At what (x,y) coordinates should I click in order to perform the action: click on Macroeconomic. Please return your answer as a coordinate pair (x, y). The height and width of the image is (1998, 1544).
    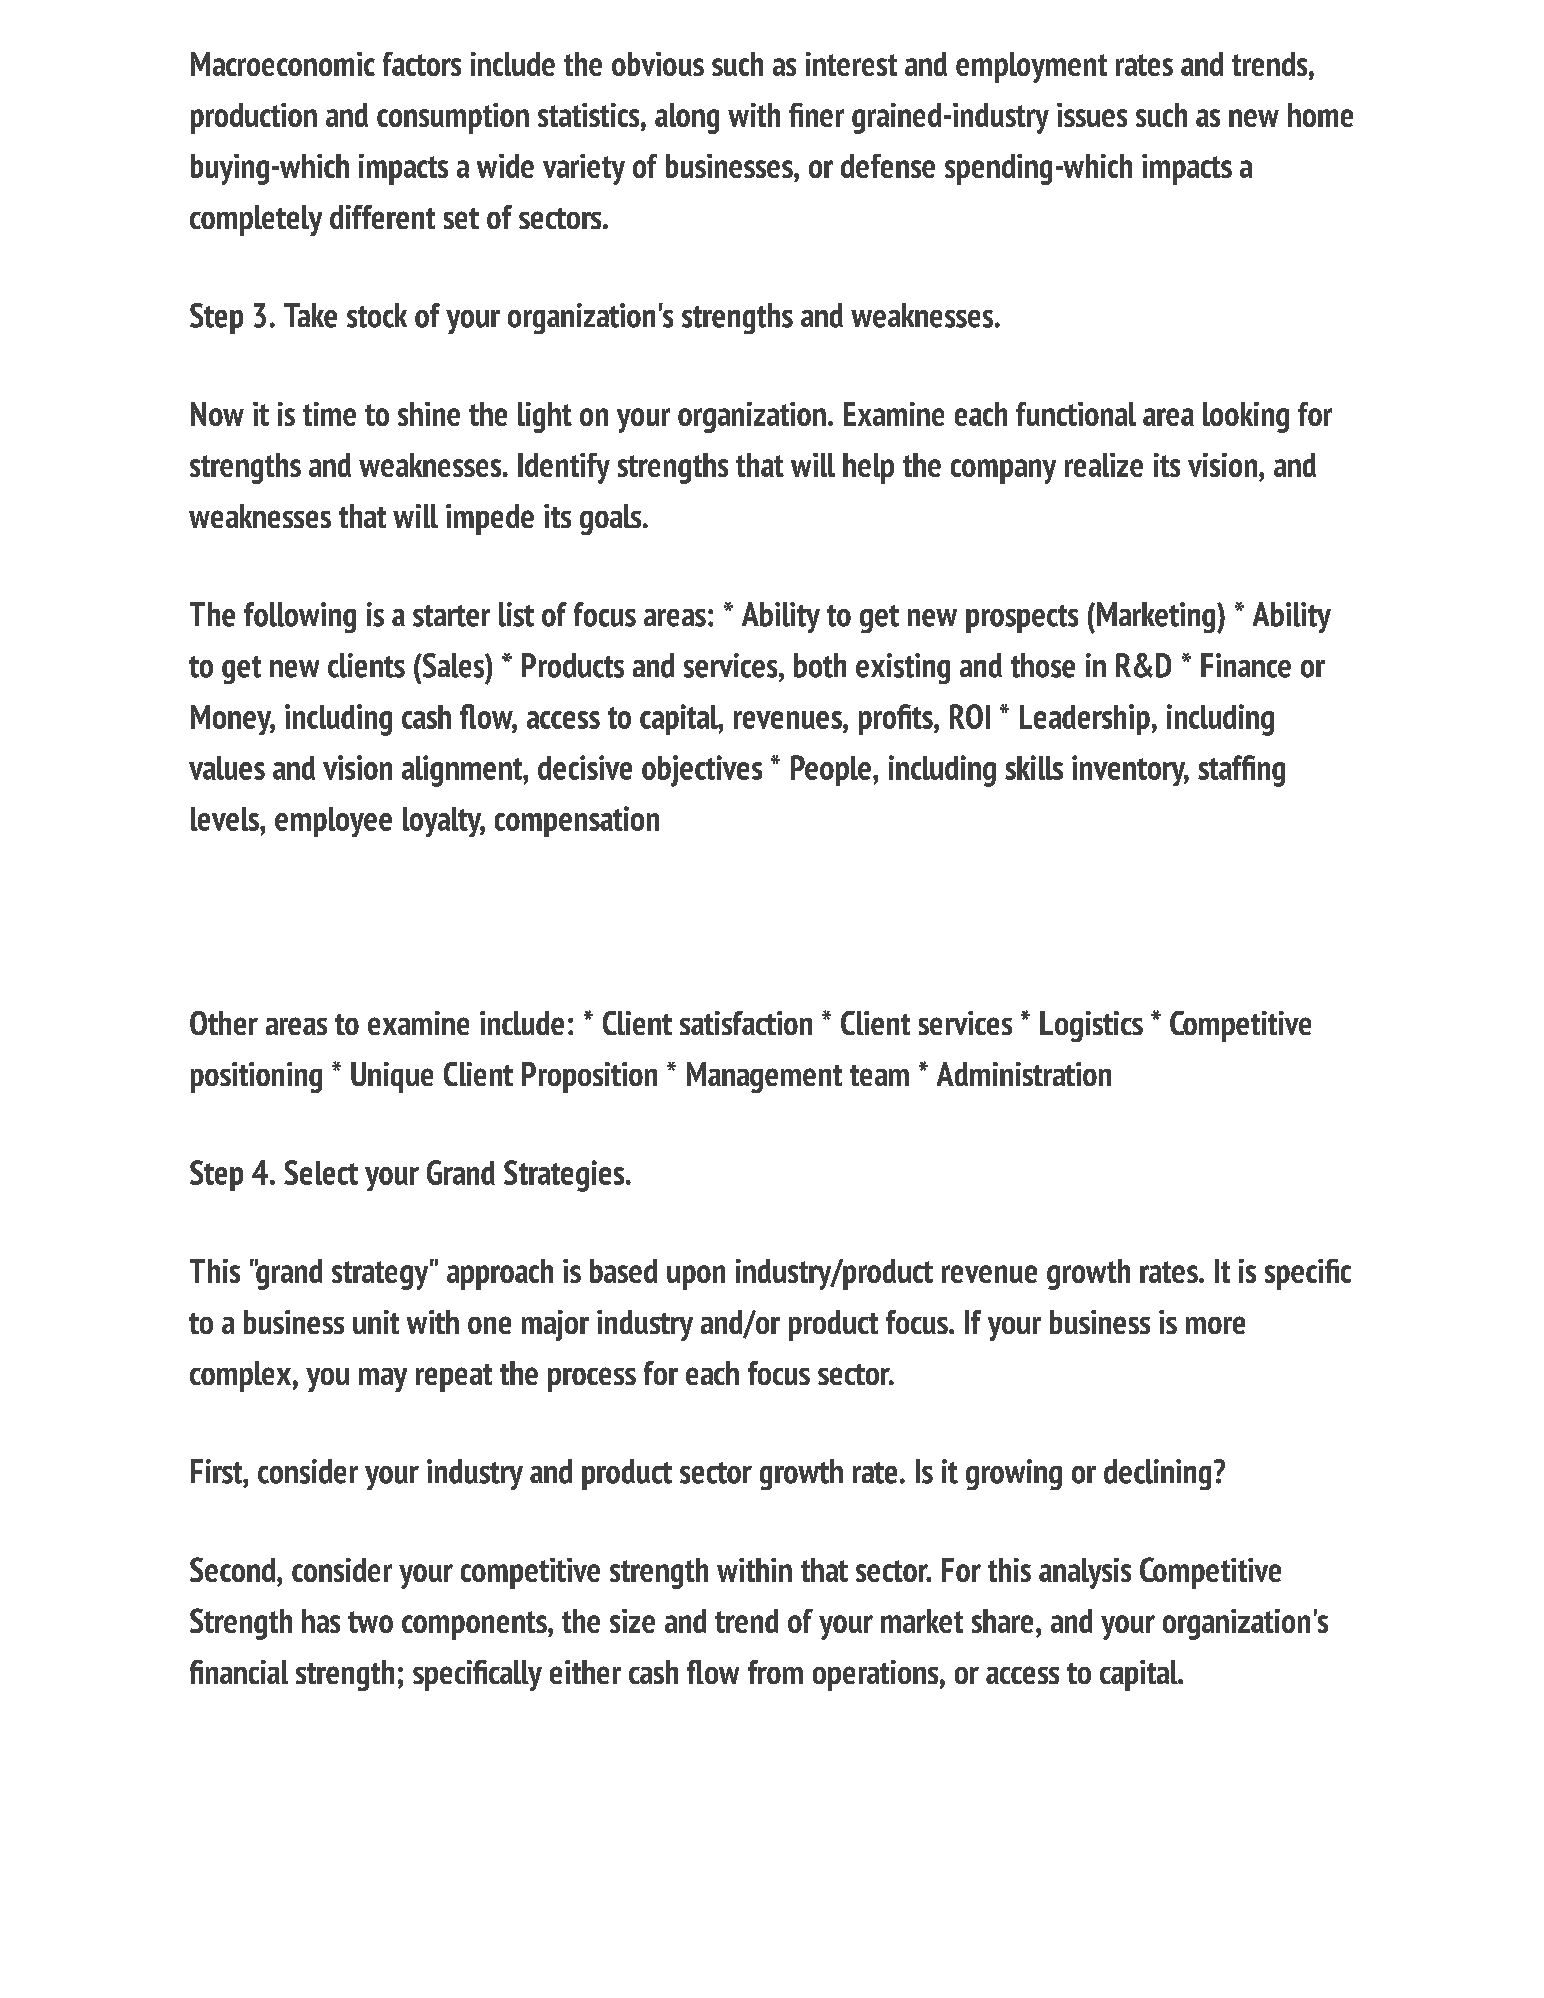
    Looking at the image, I should click on (283, 64).
